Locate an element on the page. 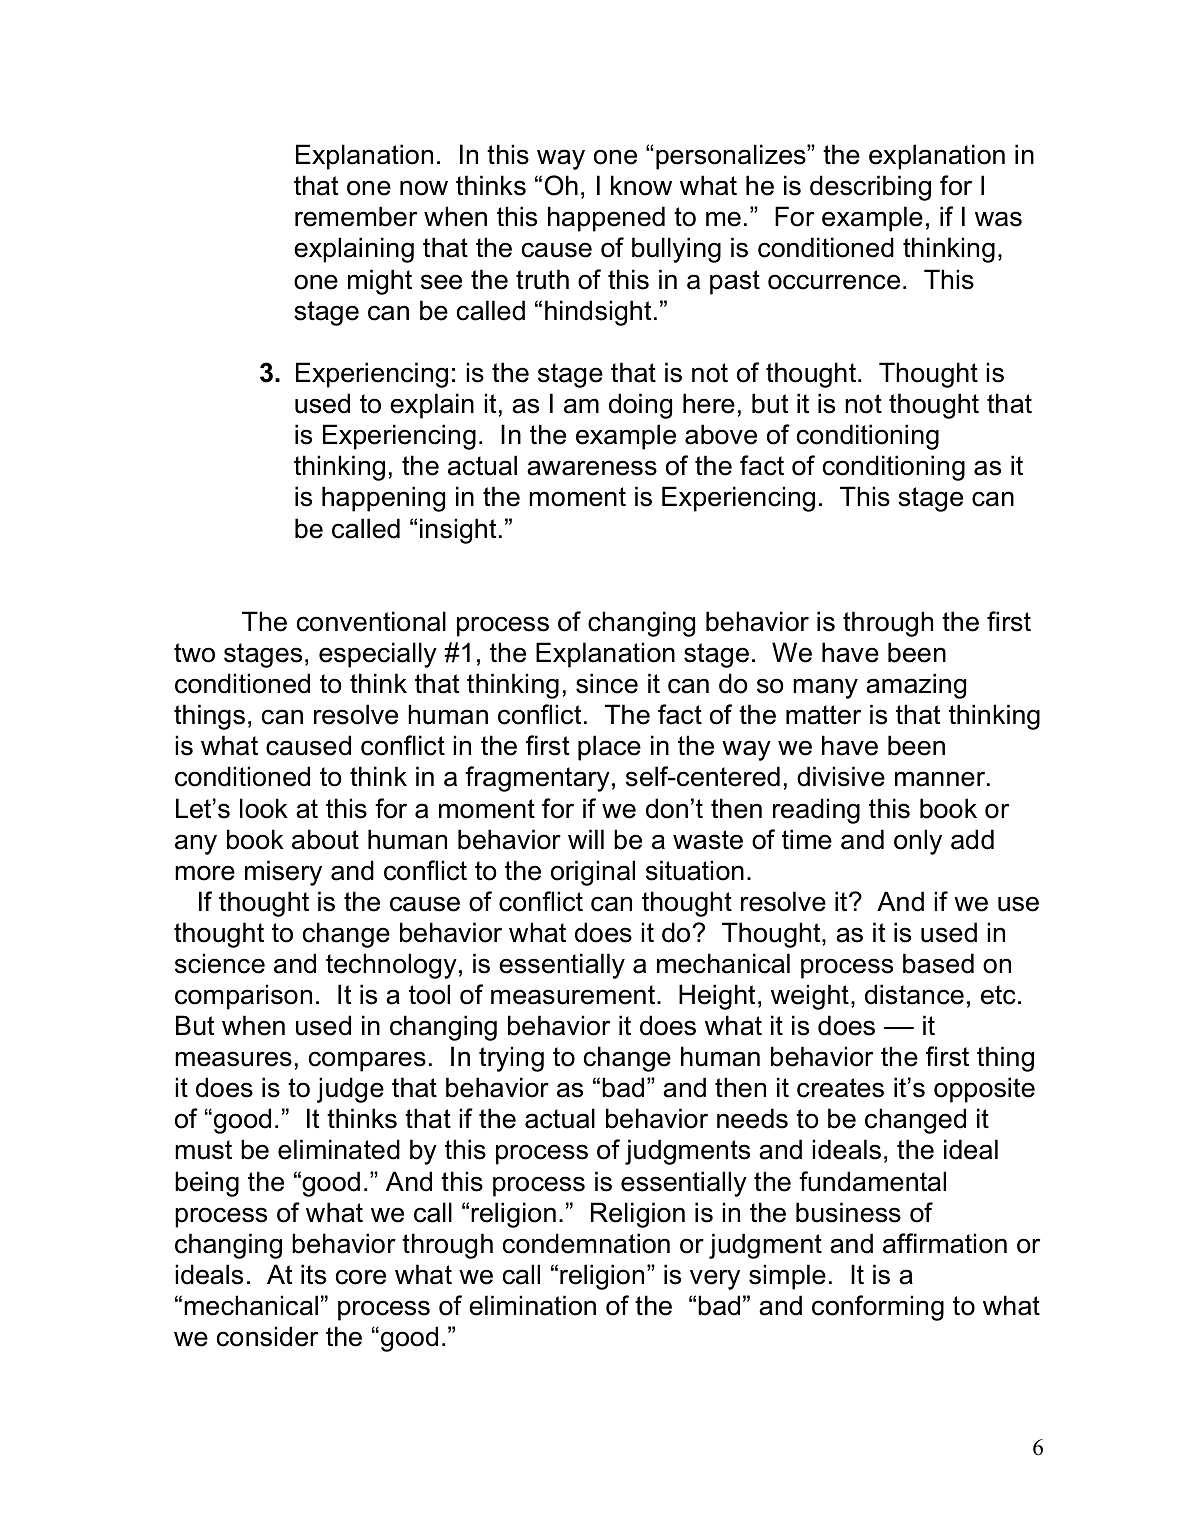 The image size is (1183, 1530). remember is located at coordinates (356, 216).
